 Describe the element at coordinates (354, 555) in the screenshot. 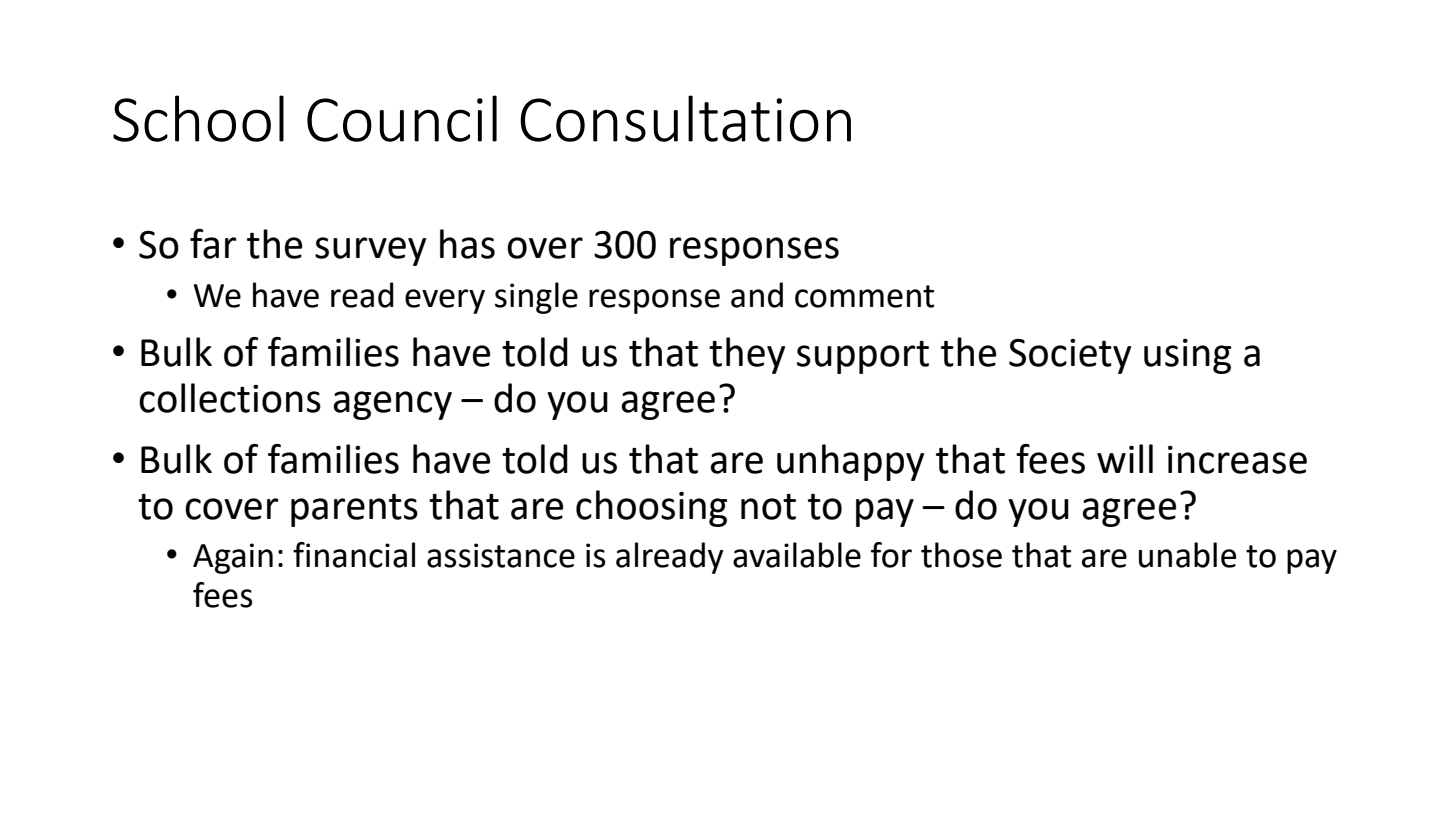

I see `financial` at that location.
